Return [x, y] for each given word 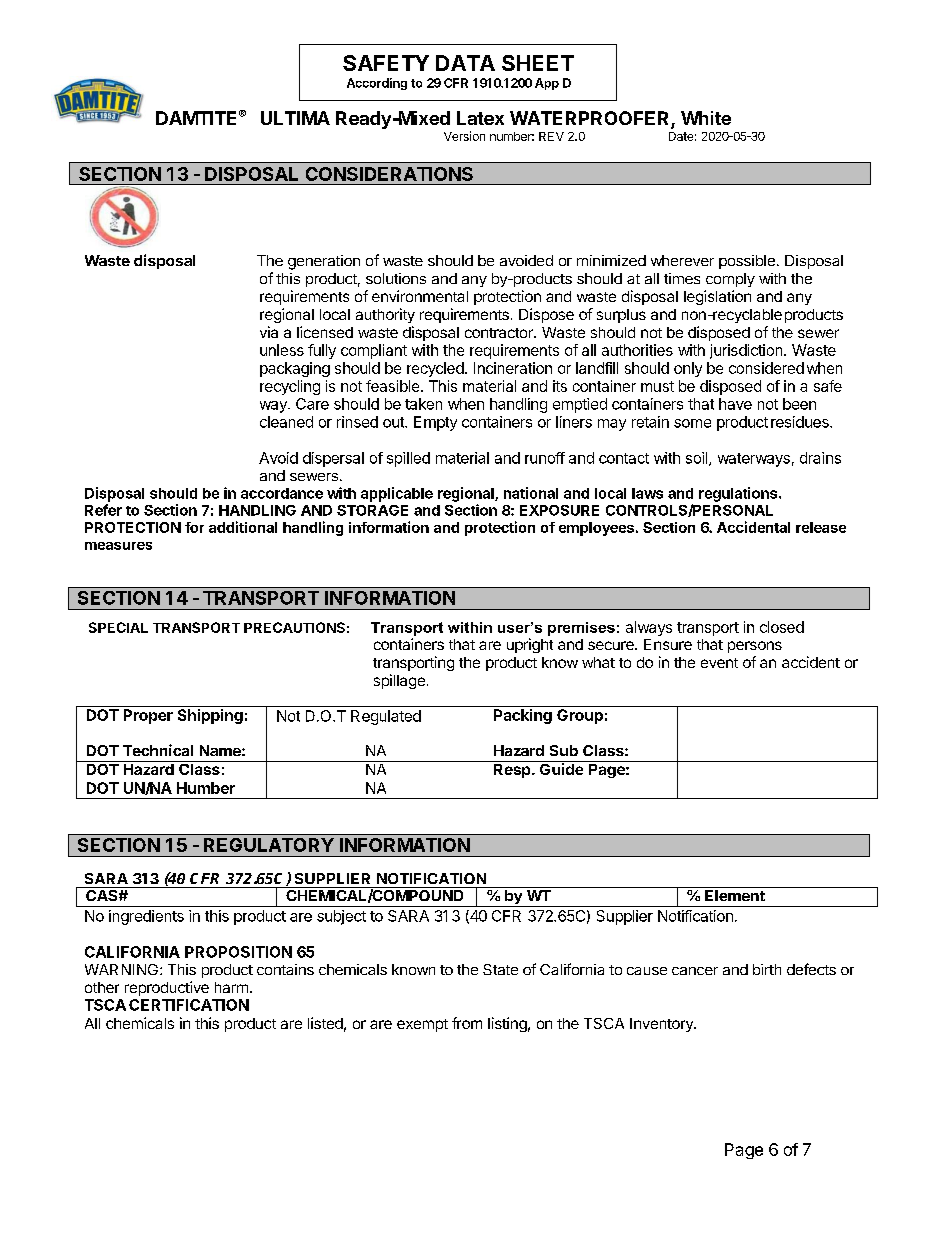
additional [243, 527]
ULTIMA [295, 118]
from [467, 1023]
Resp [512, 769]
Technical [158, 750]
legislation [717, 297]
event [719, 663]
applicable [397, 494]
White [706, 118]
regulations [739, 494]
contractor [500, 333]
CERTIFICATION [189, 1005]
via [269, 332]
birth [767, 969]
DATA [465, 63]
